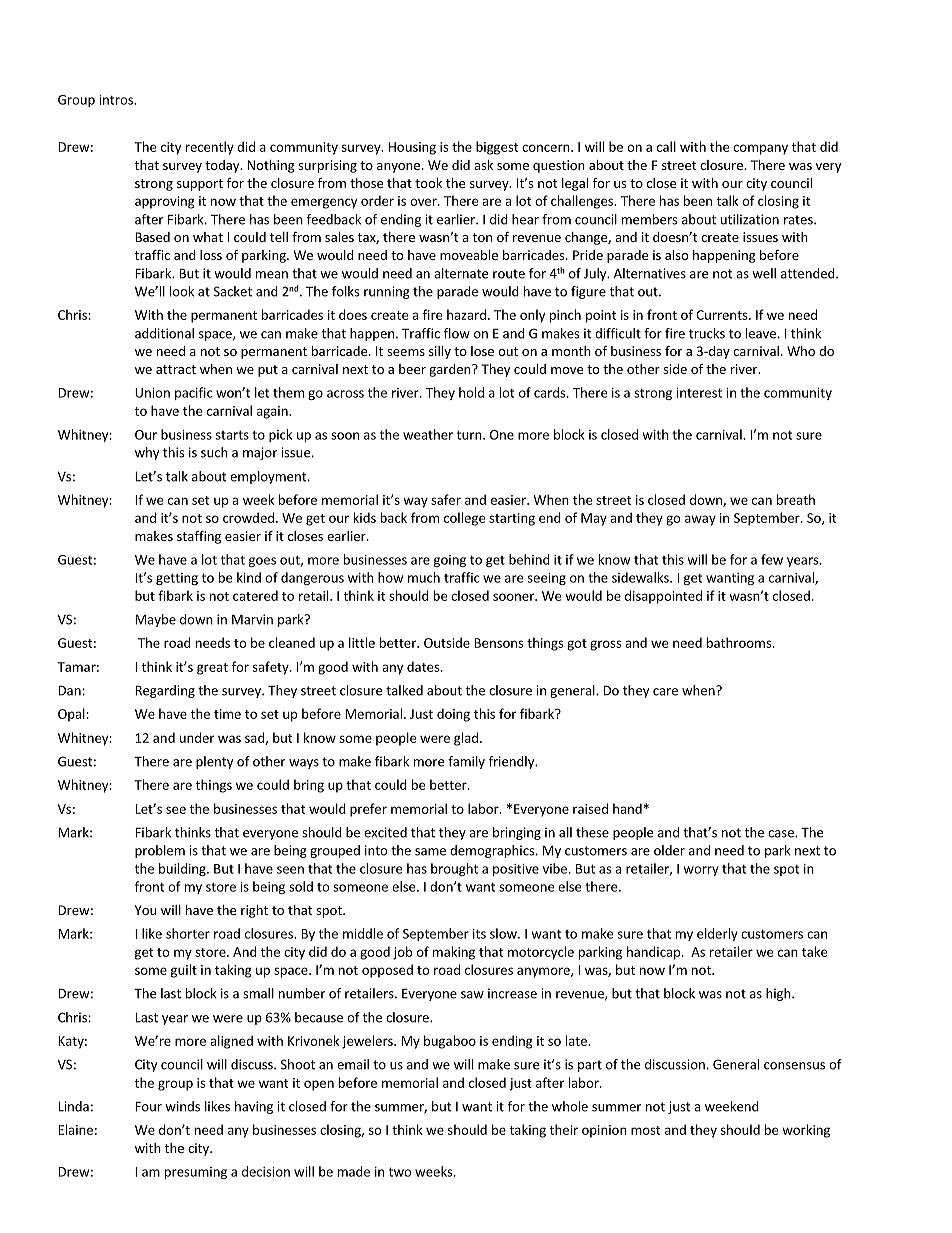 This image has height=1233, width=952. I want to click on away, so click(700, 520).
